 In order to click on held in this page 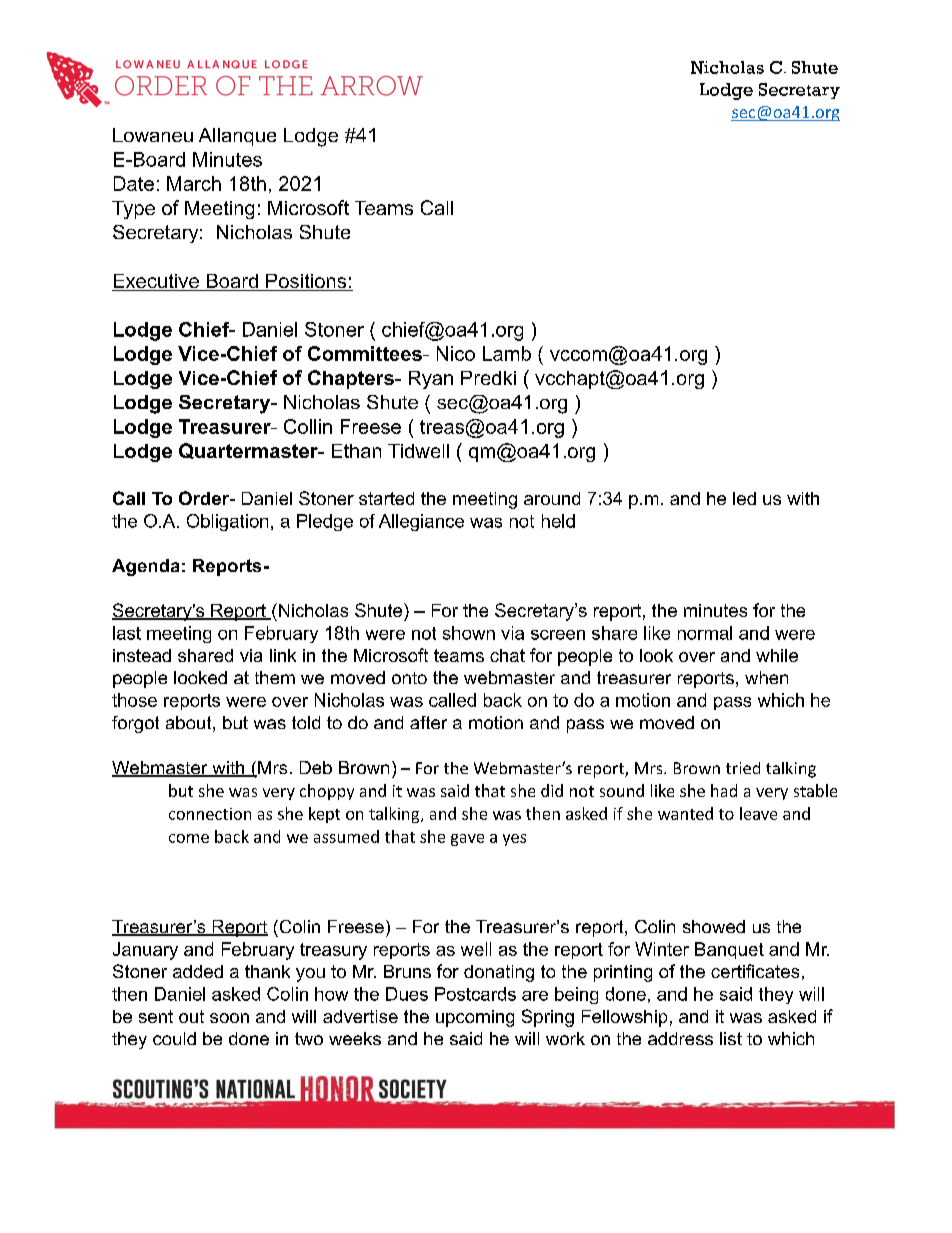, I will do `click(558, 521)`.
